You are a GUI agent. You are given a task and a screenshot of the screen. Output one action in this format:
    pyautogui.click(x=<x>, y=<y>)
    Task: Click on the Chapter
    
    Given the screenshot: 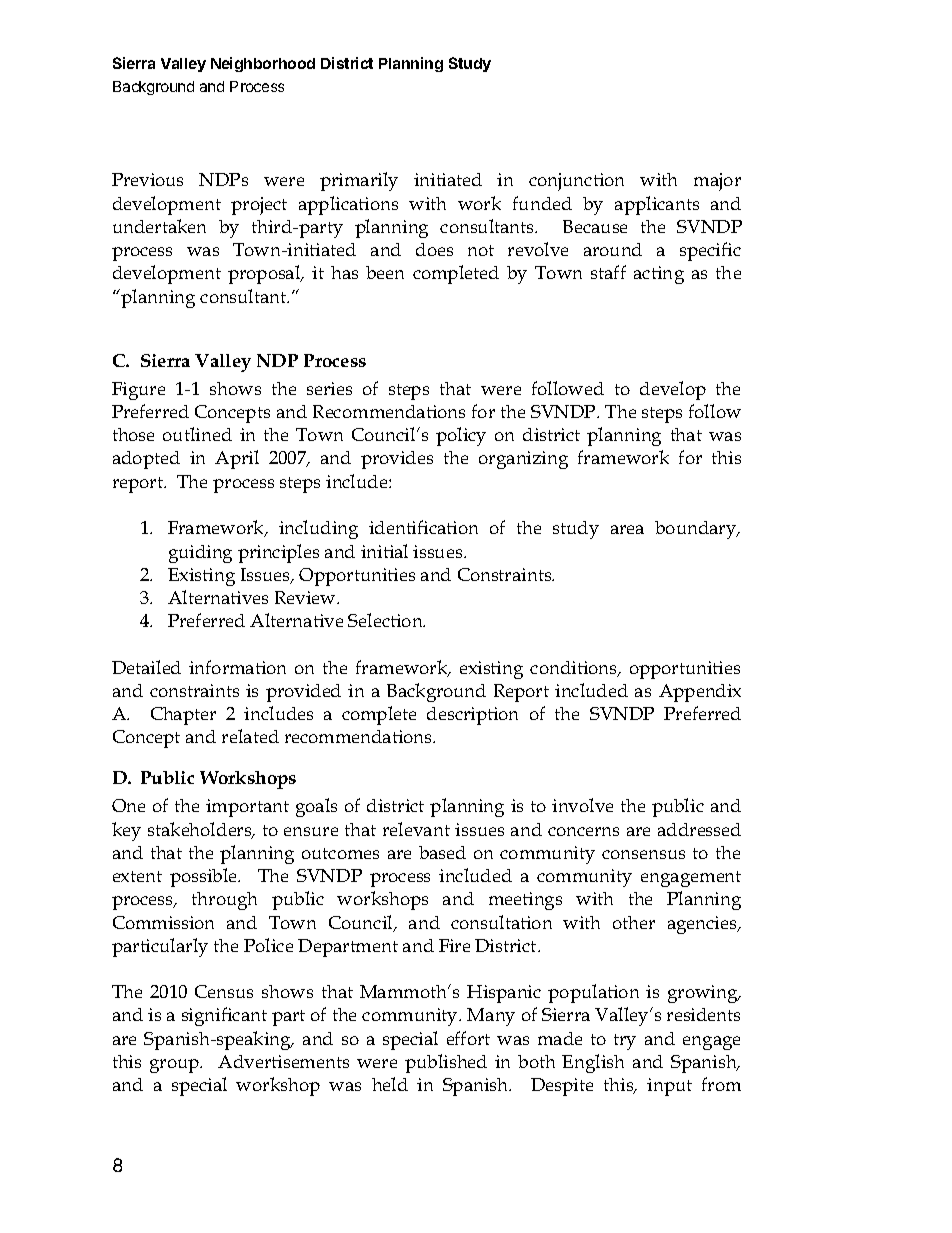 What is the action you would take?
    pyautogui.click(x=183, y=716)
